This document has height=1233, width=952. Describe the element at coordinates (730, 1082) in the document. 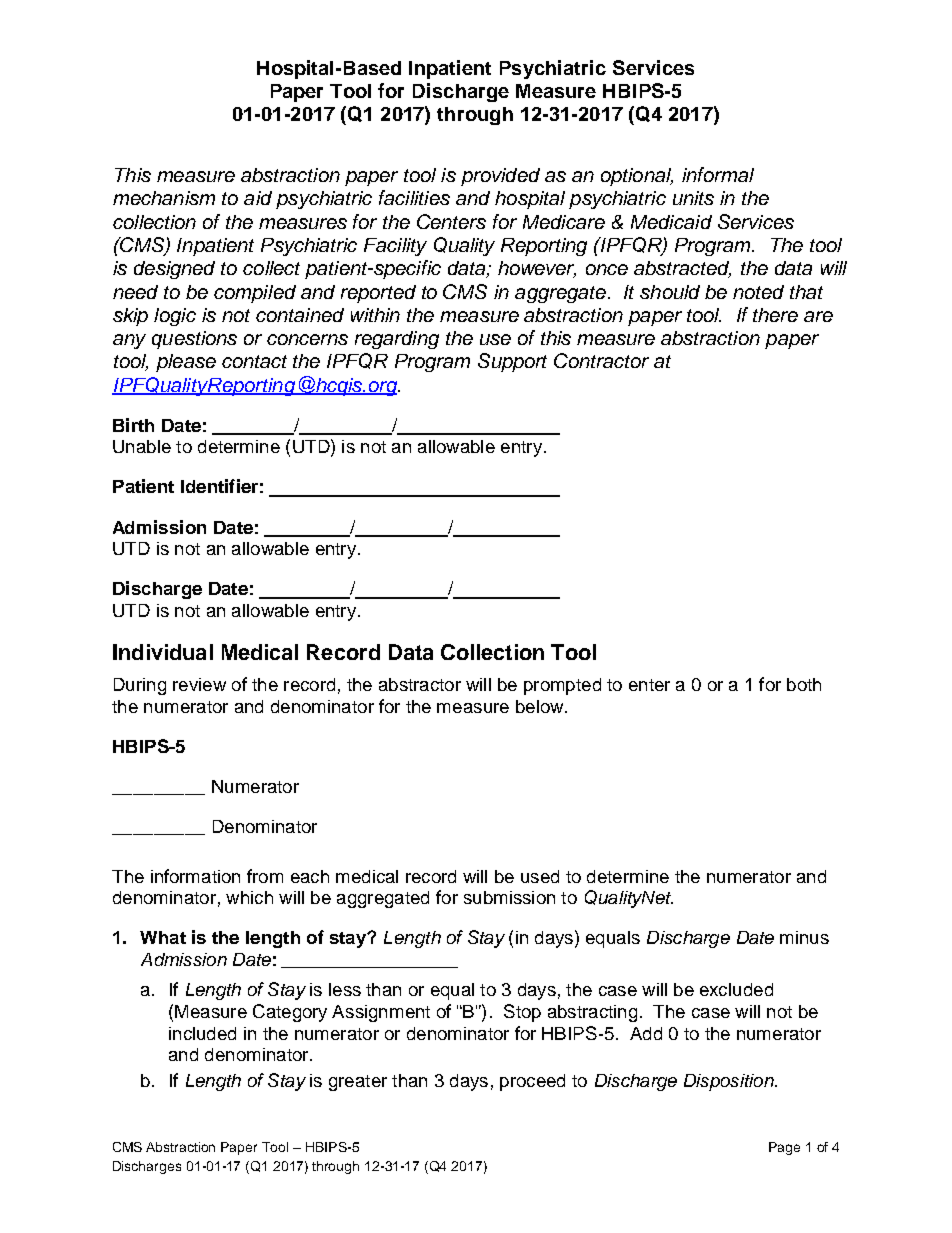

I see `Disposition` at that location.
